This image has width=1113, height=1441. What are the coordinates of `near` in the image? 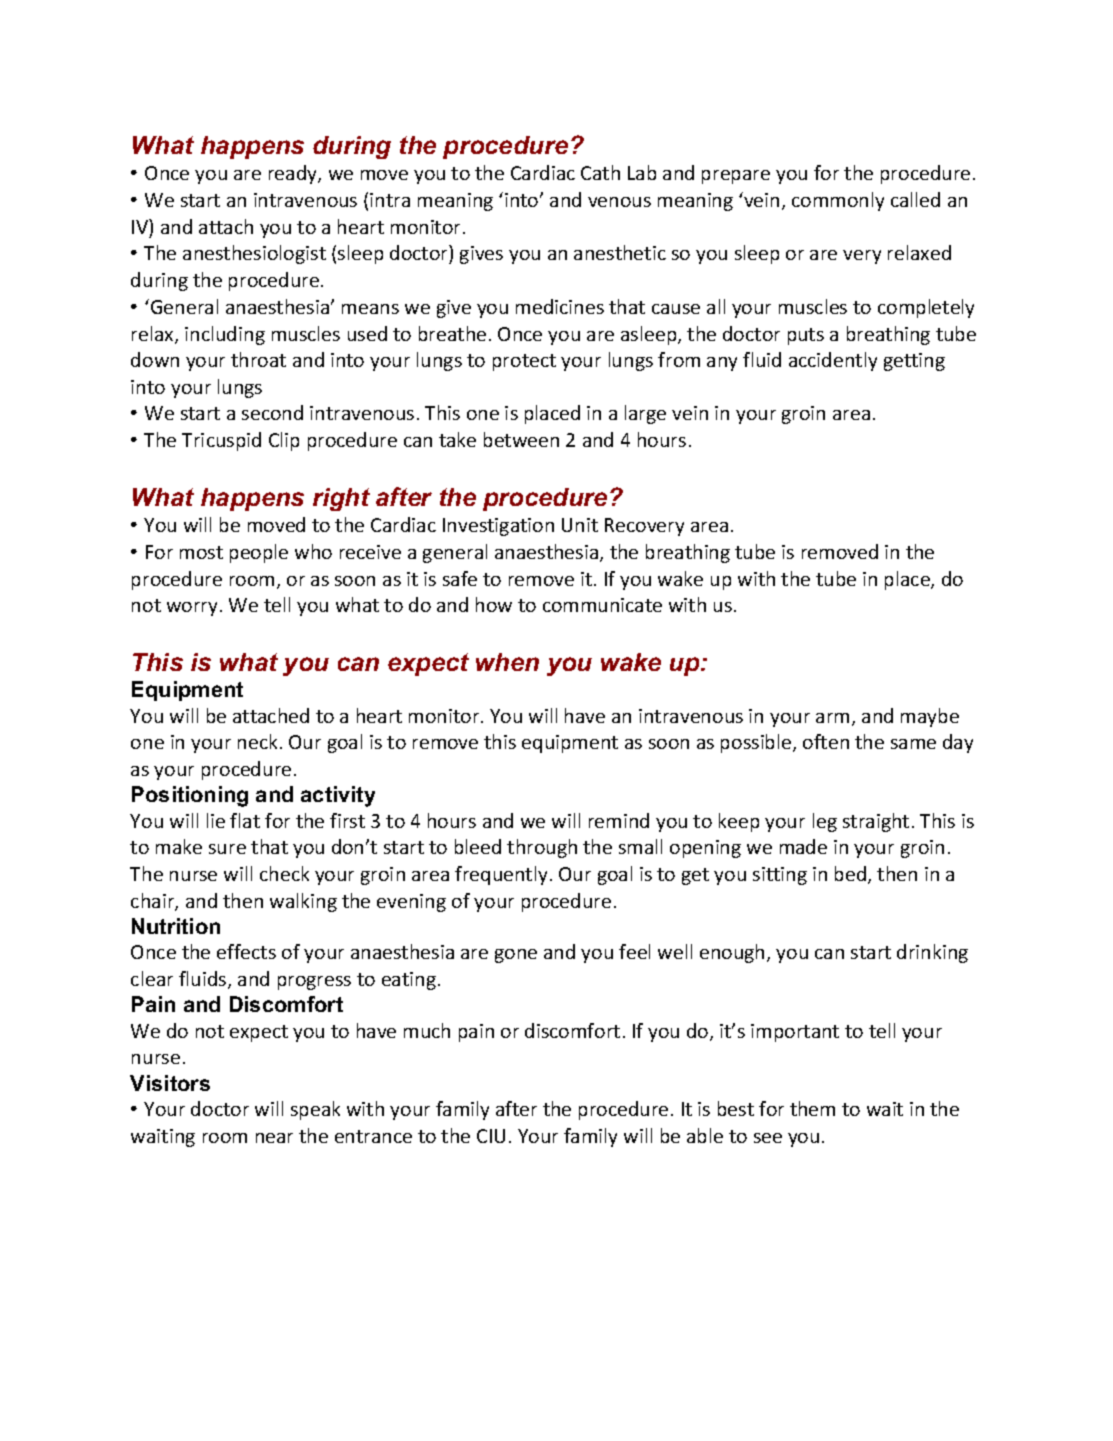 It's located at (274, 1138).
